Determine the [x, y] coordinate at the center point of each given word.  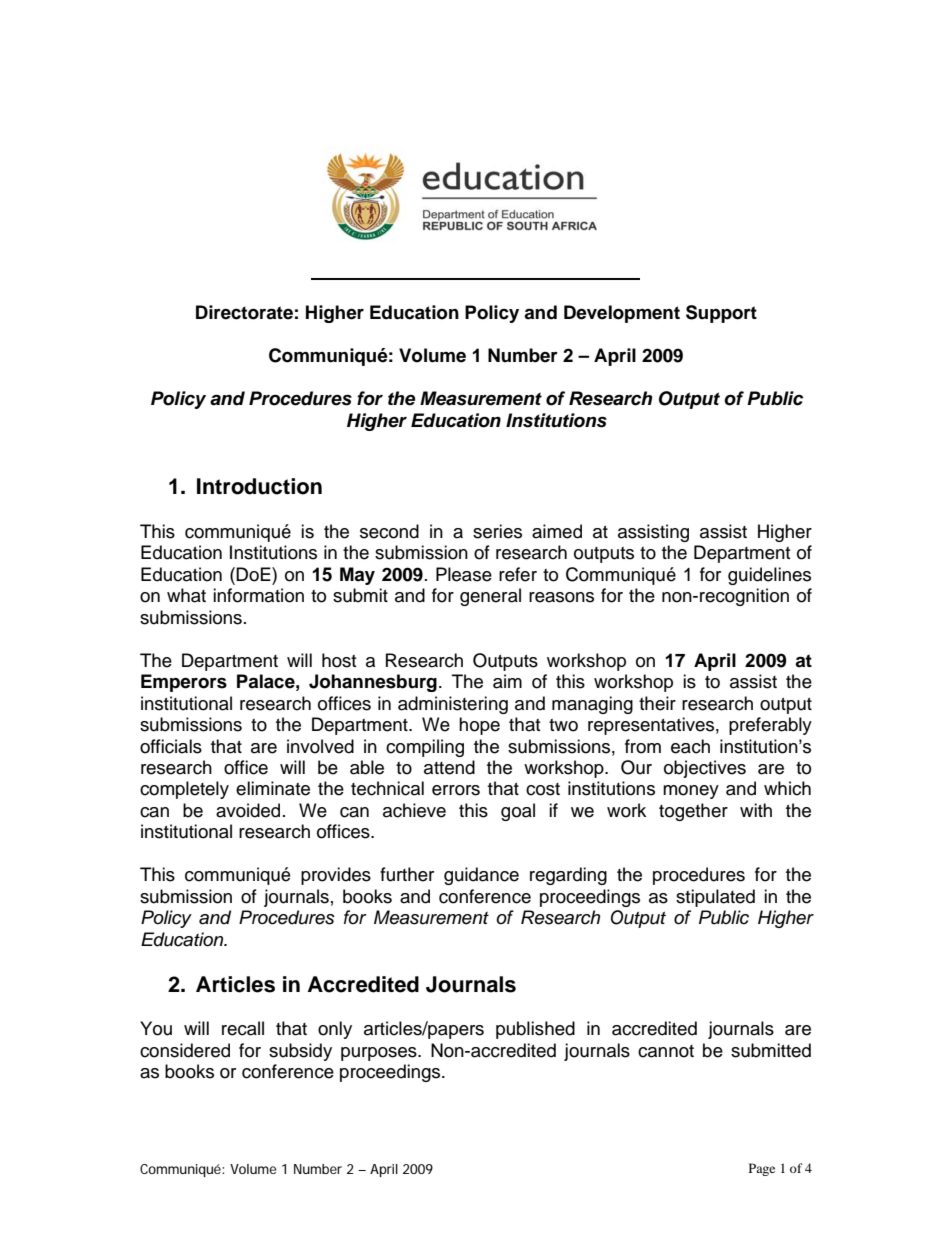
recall [243, 1028]
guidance [481, 876]
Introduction [259, 486]
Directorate [244, 312]
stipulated [715, 898]
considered [185, 1050]
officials [171, 746]
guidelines [769, 576]
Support [721, 314]
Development [622, 314]
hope [479, 726]
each [690, 746]
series [497, 531]
